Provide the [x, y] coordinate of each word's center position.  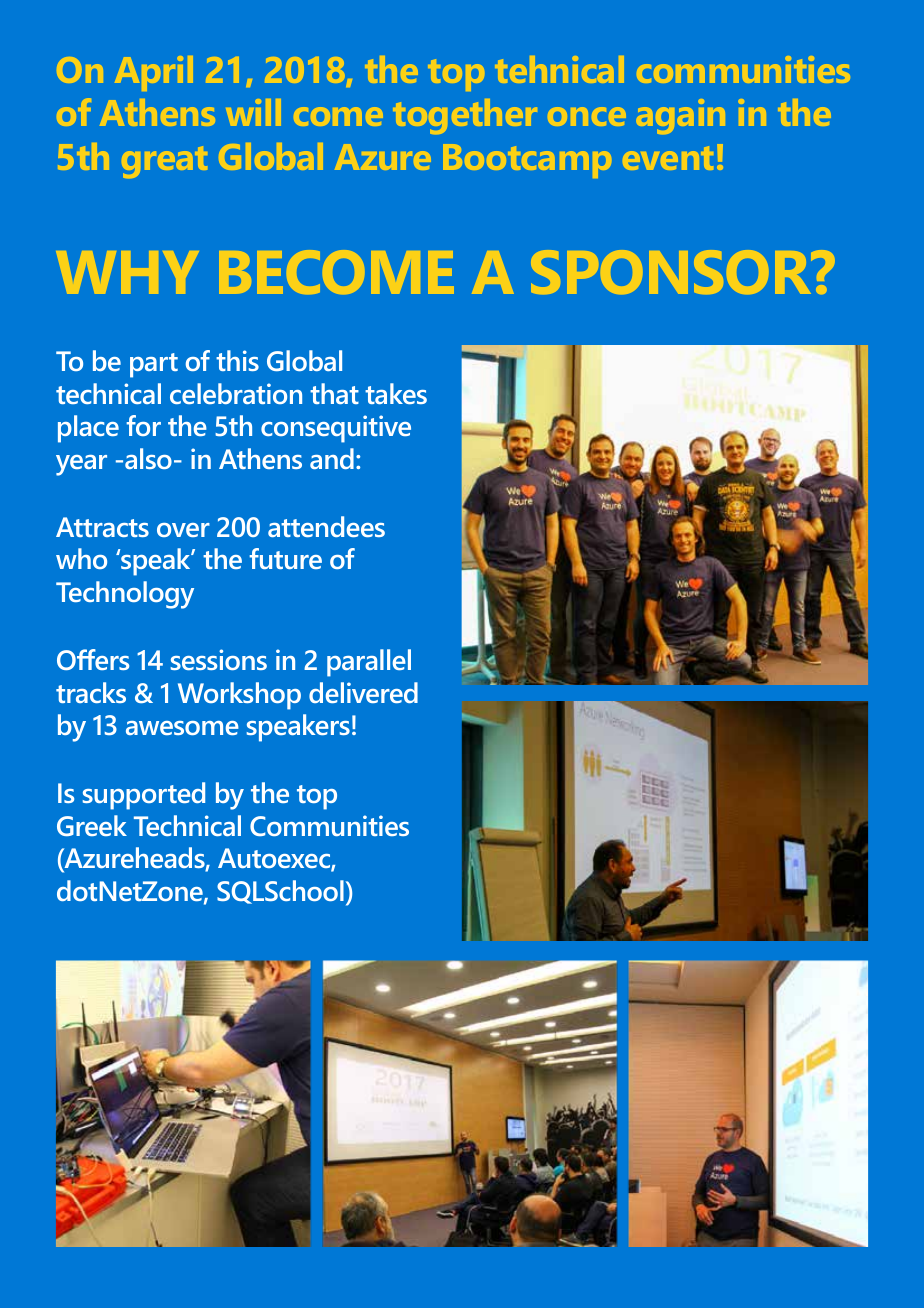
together [465, 116]
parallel [369, 663]
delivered [363, 692]
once [587, 116]
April [154, 73]
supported [144, 796]
